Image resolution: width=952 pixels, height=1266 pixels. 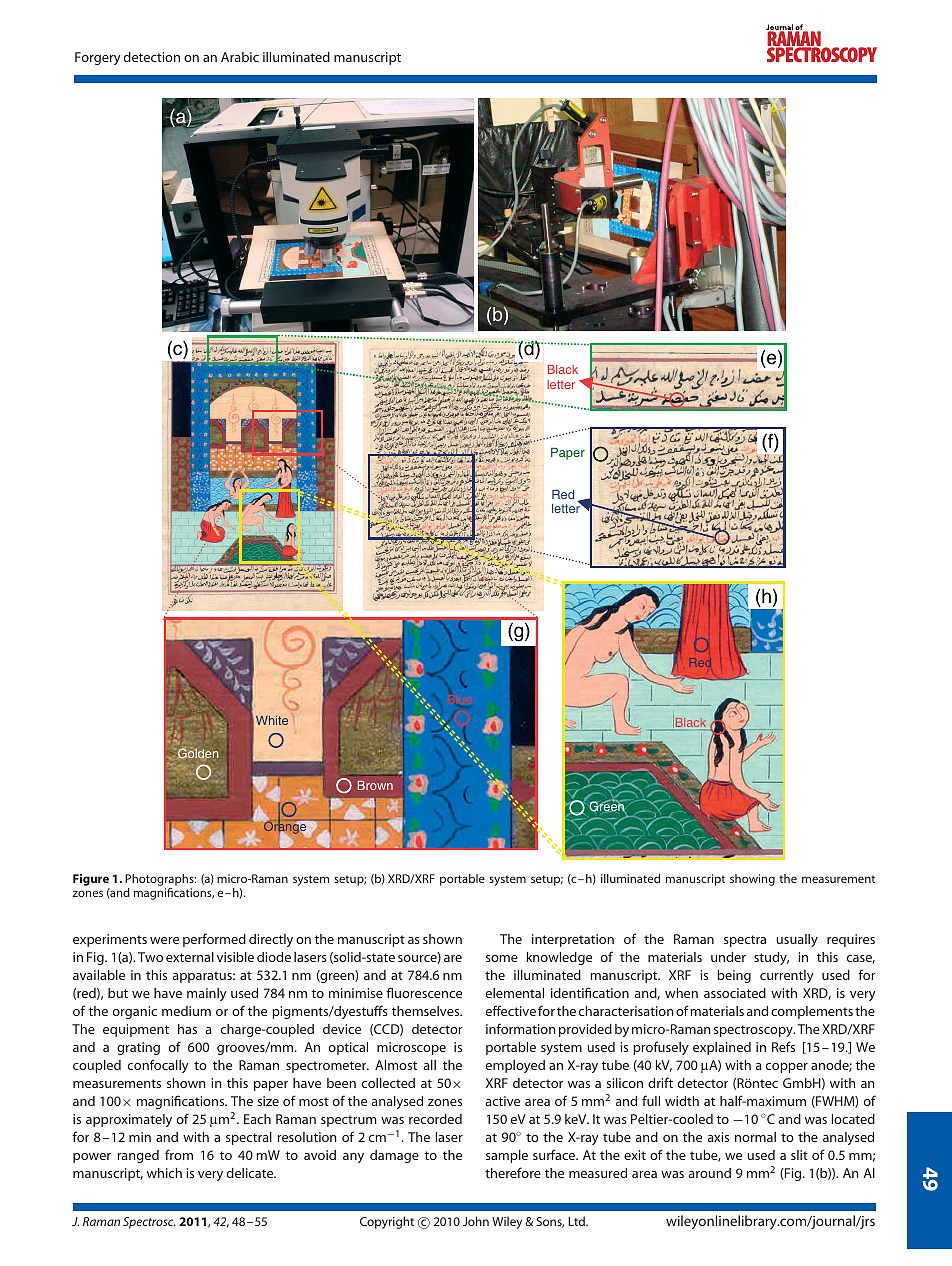 What do you see at coordinates (97, 58) in the image?
I see `Forgery` at bounding box center [97, 58].
